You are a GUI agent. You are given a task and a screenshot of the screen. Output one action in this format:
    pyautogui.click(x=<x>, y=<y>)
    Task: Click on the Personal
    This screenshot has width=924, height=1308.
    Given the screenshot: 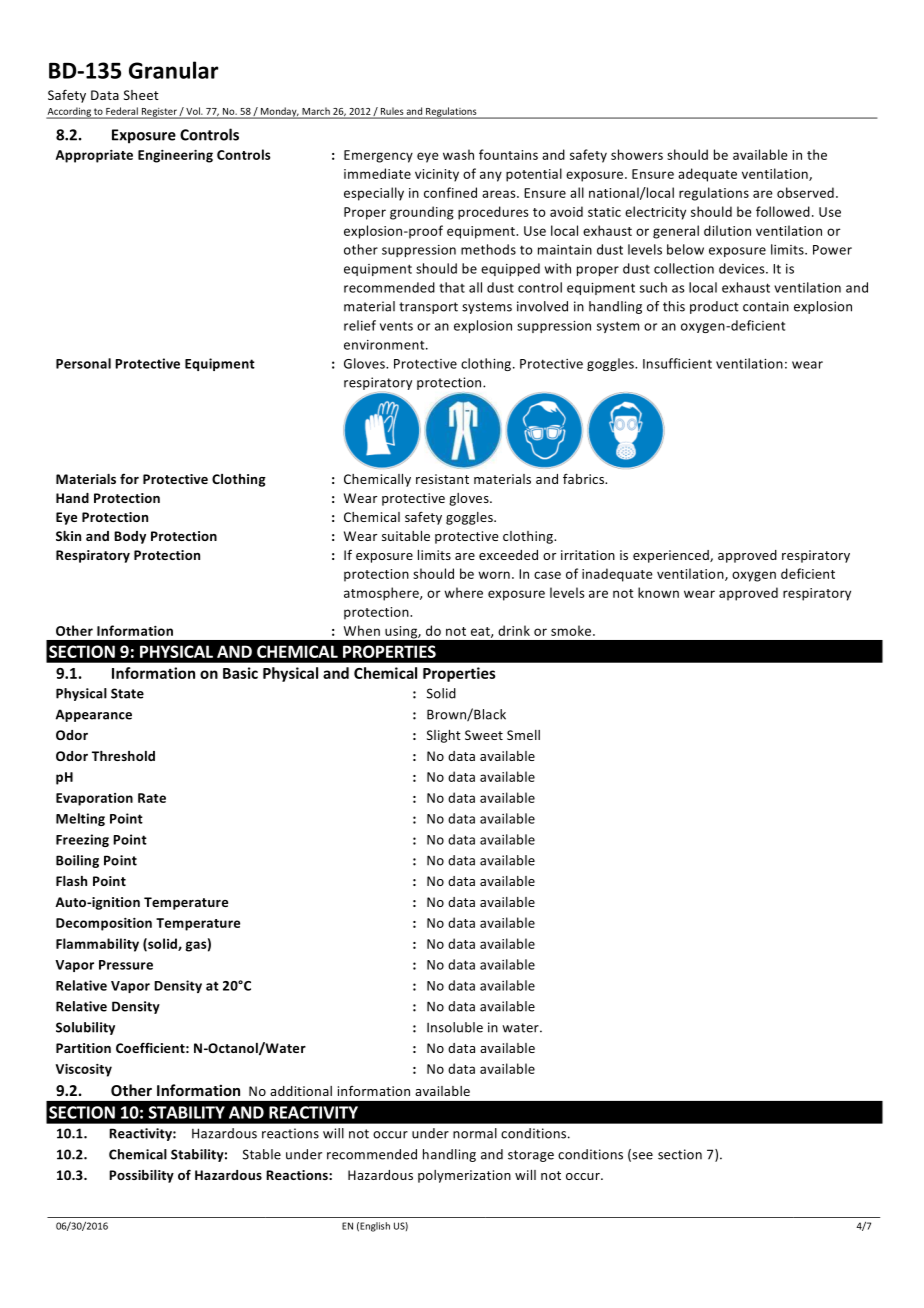 What is the action you would take?
    pyautogui.click(x=83, y=363)
